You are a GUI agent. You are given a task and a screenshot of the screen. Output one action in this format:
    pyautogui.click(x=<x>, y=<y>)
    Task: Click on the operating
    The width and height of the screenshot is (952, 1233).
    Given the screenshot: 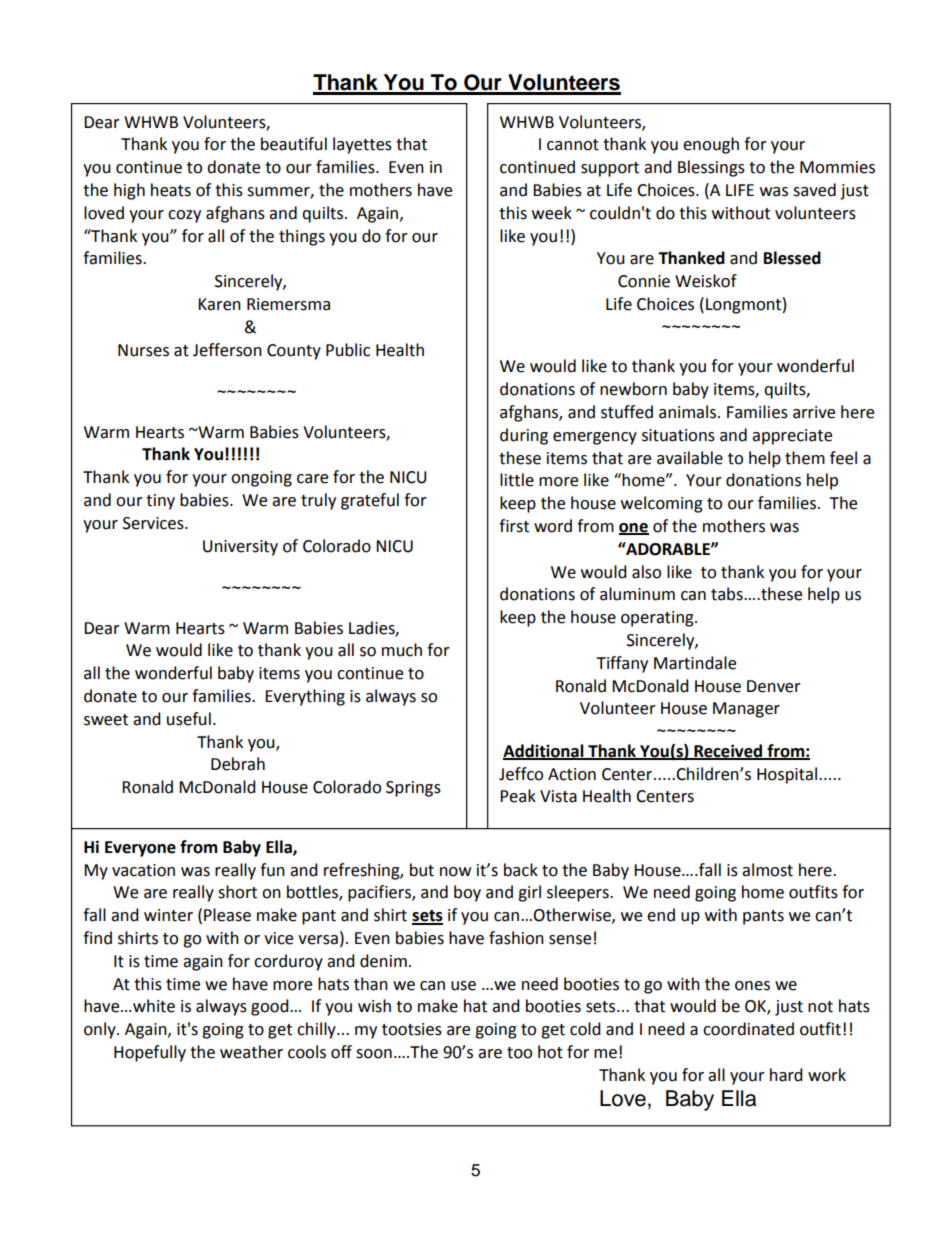 What is the action you would take?
    pyautogui.click(x=658, y=619)
